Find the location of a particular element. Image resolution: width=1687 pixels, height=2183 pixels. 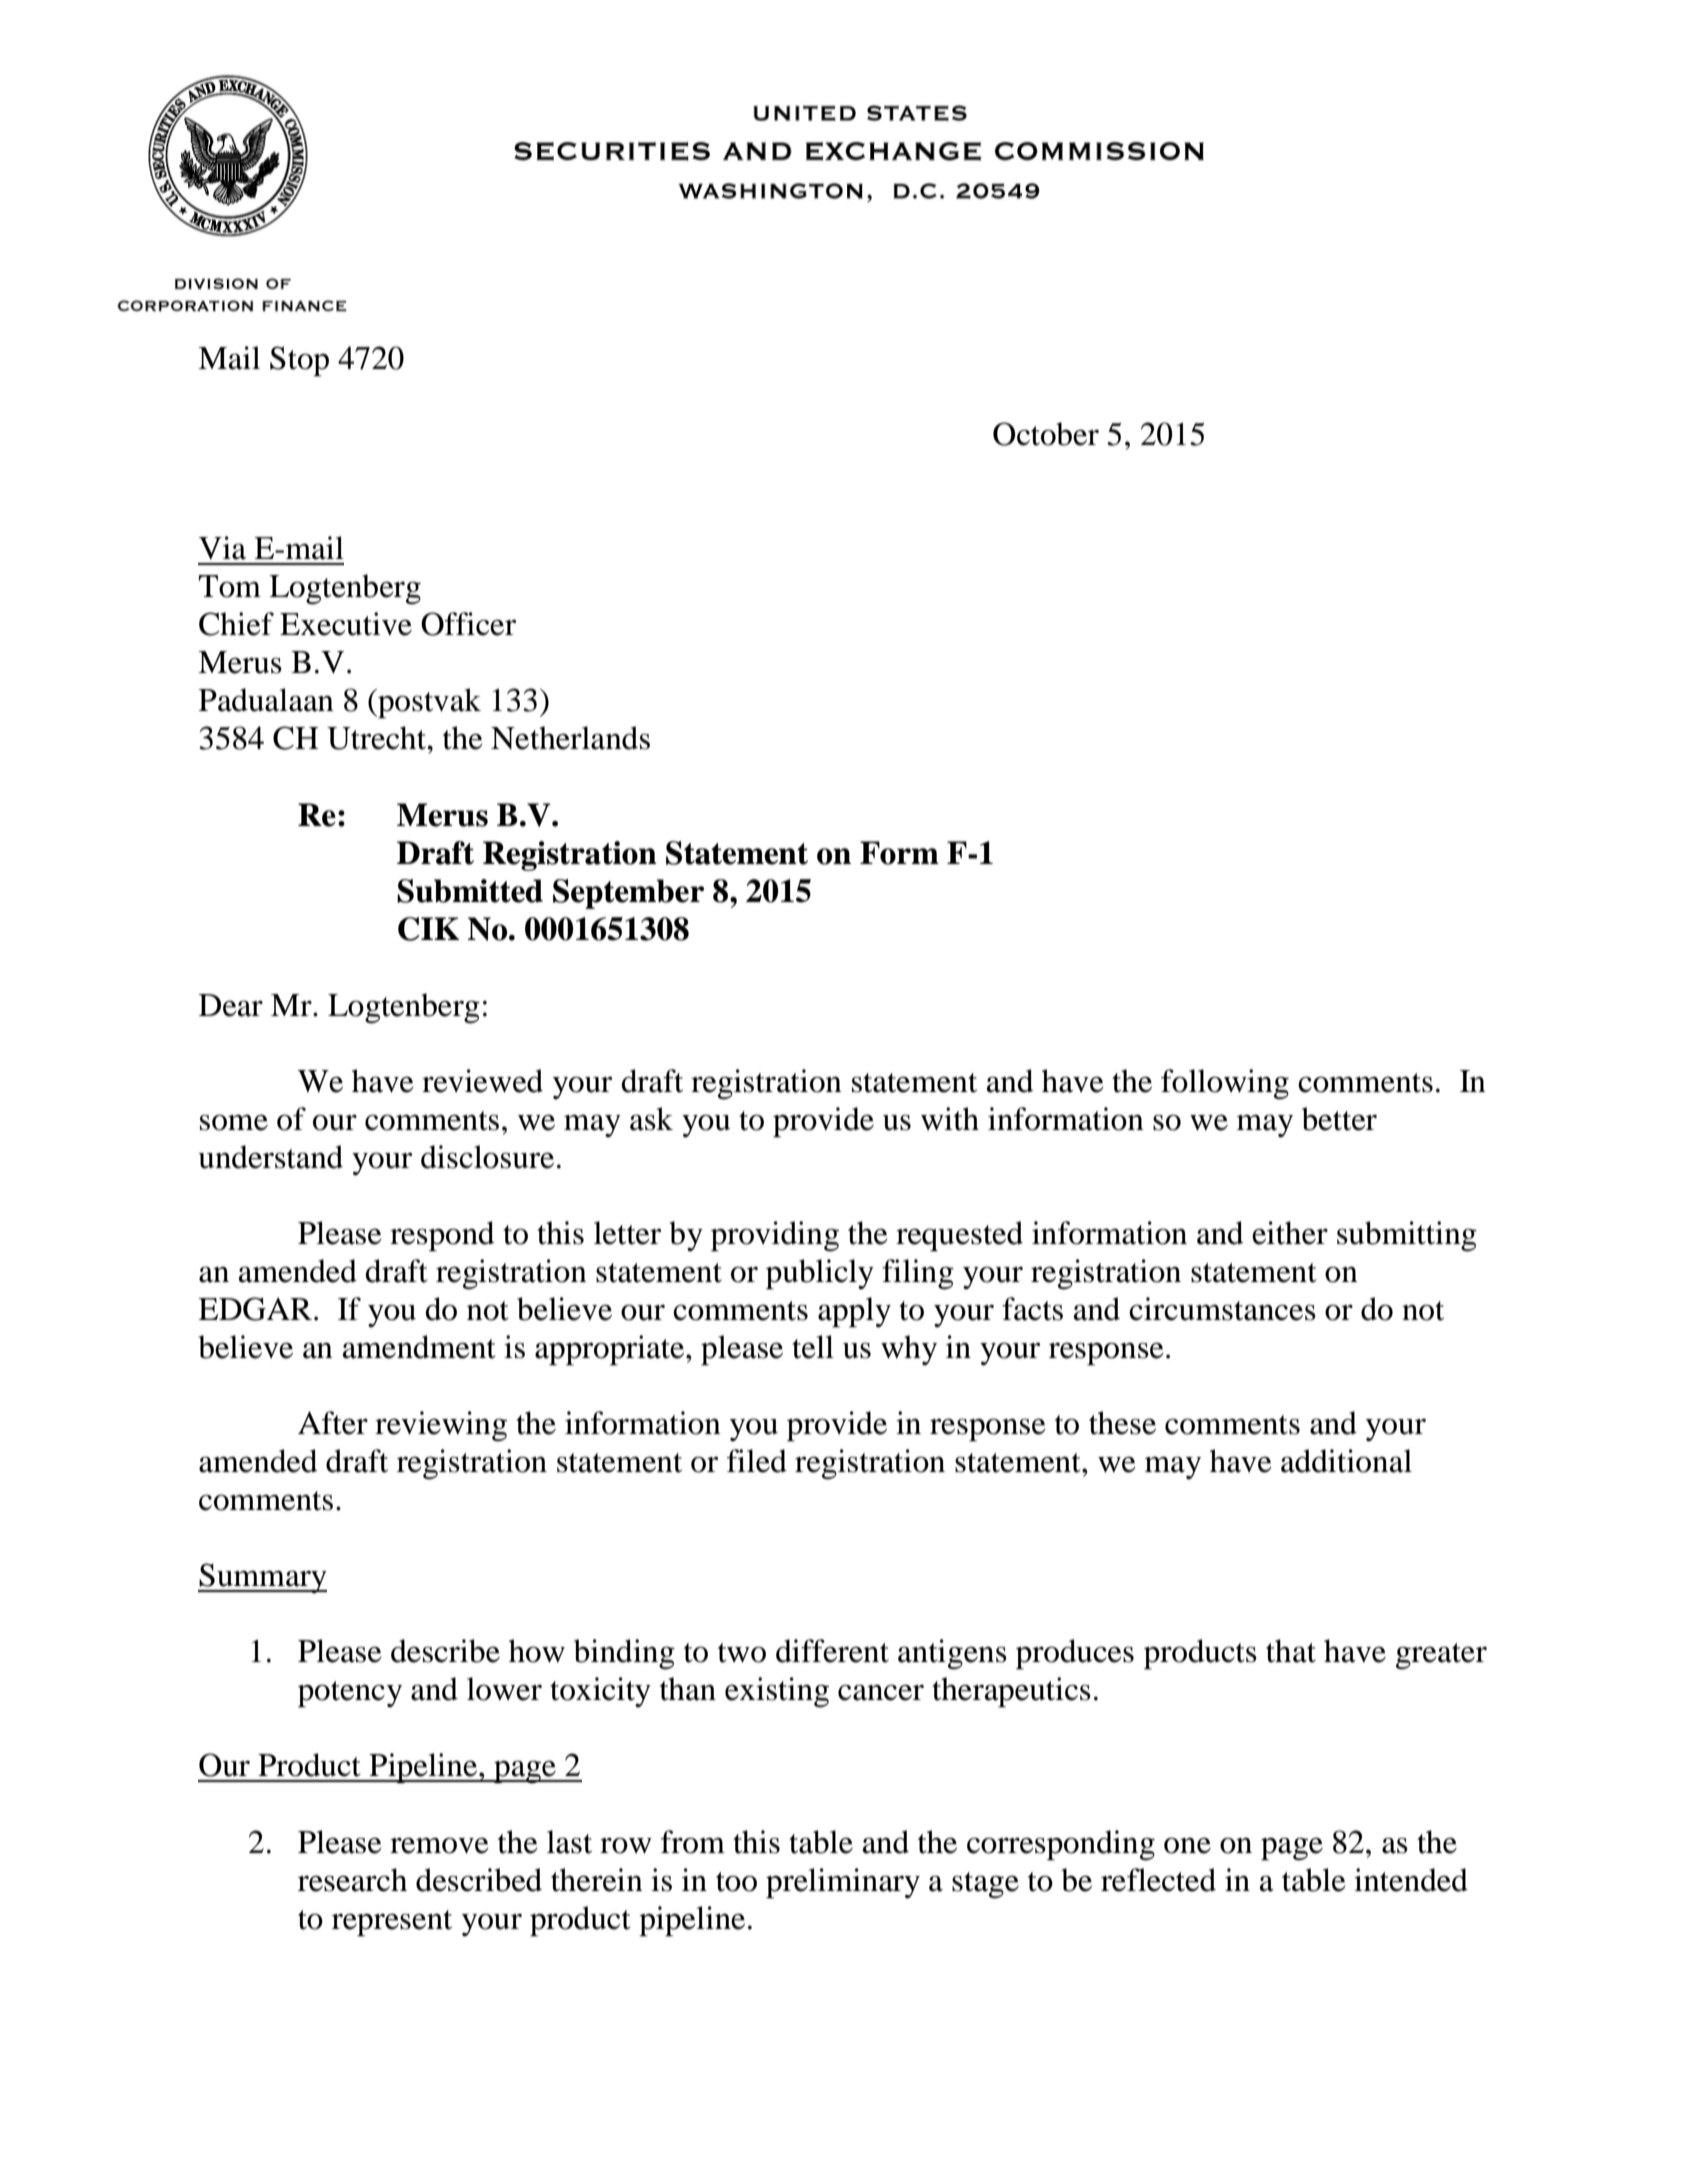

September is located at coordinates (628, 894).
